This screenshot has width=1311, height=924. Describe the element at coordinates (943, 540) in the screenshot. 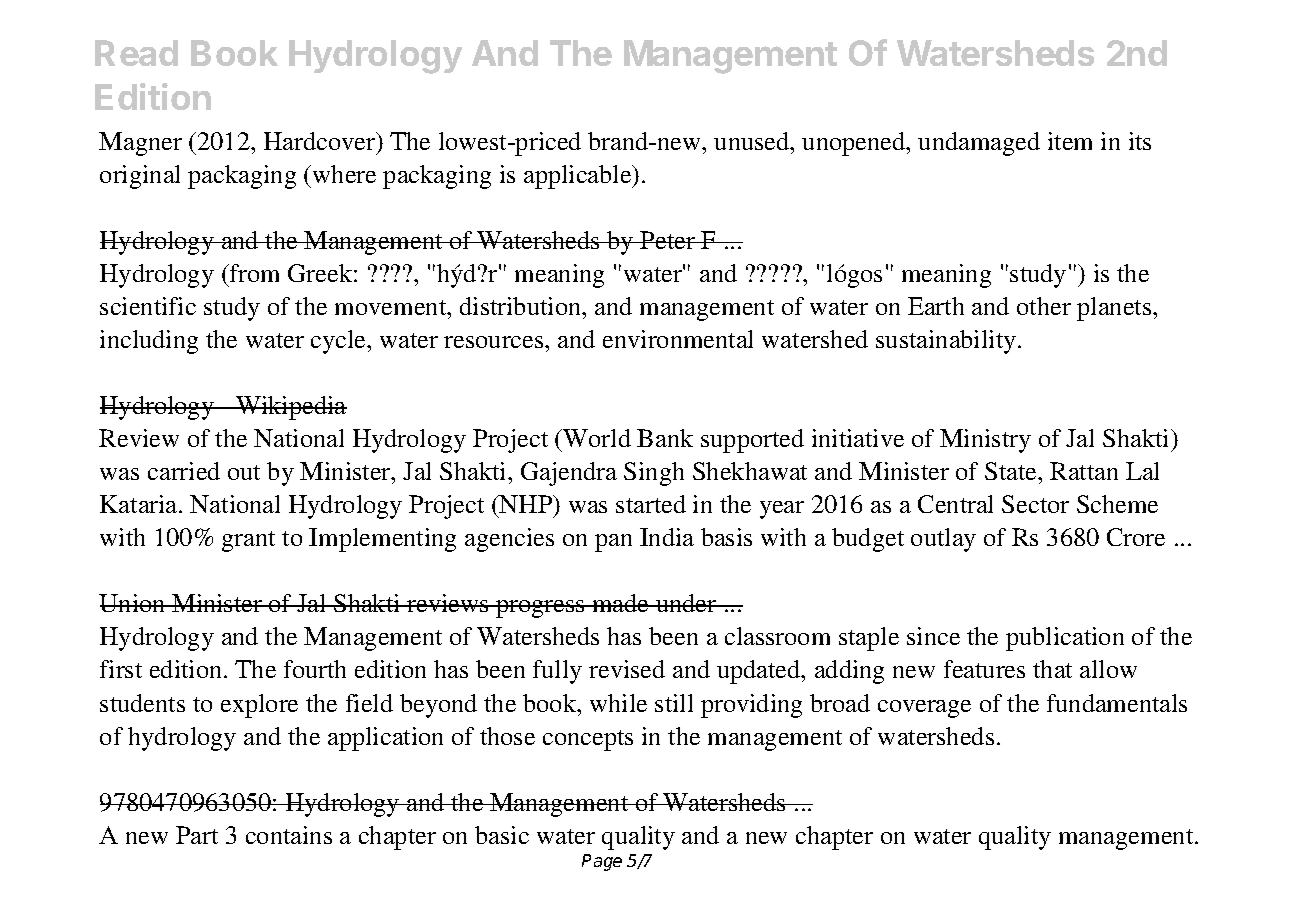

I see `outlay` at that location.
